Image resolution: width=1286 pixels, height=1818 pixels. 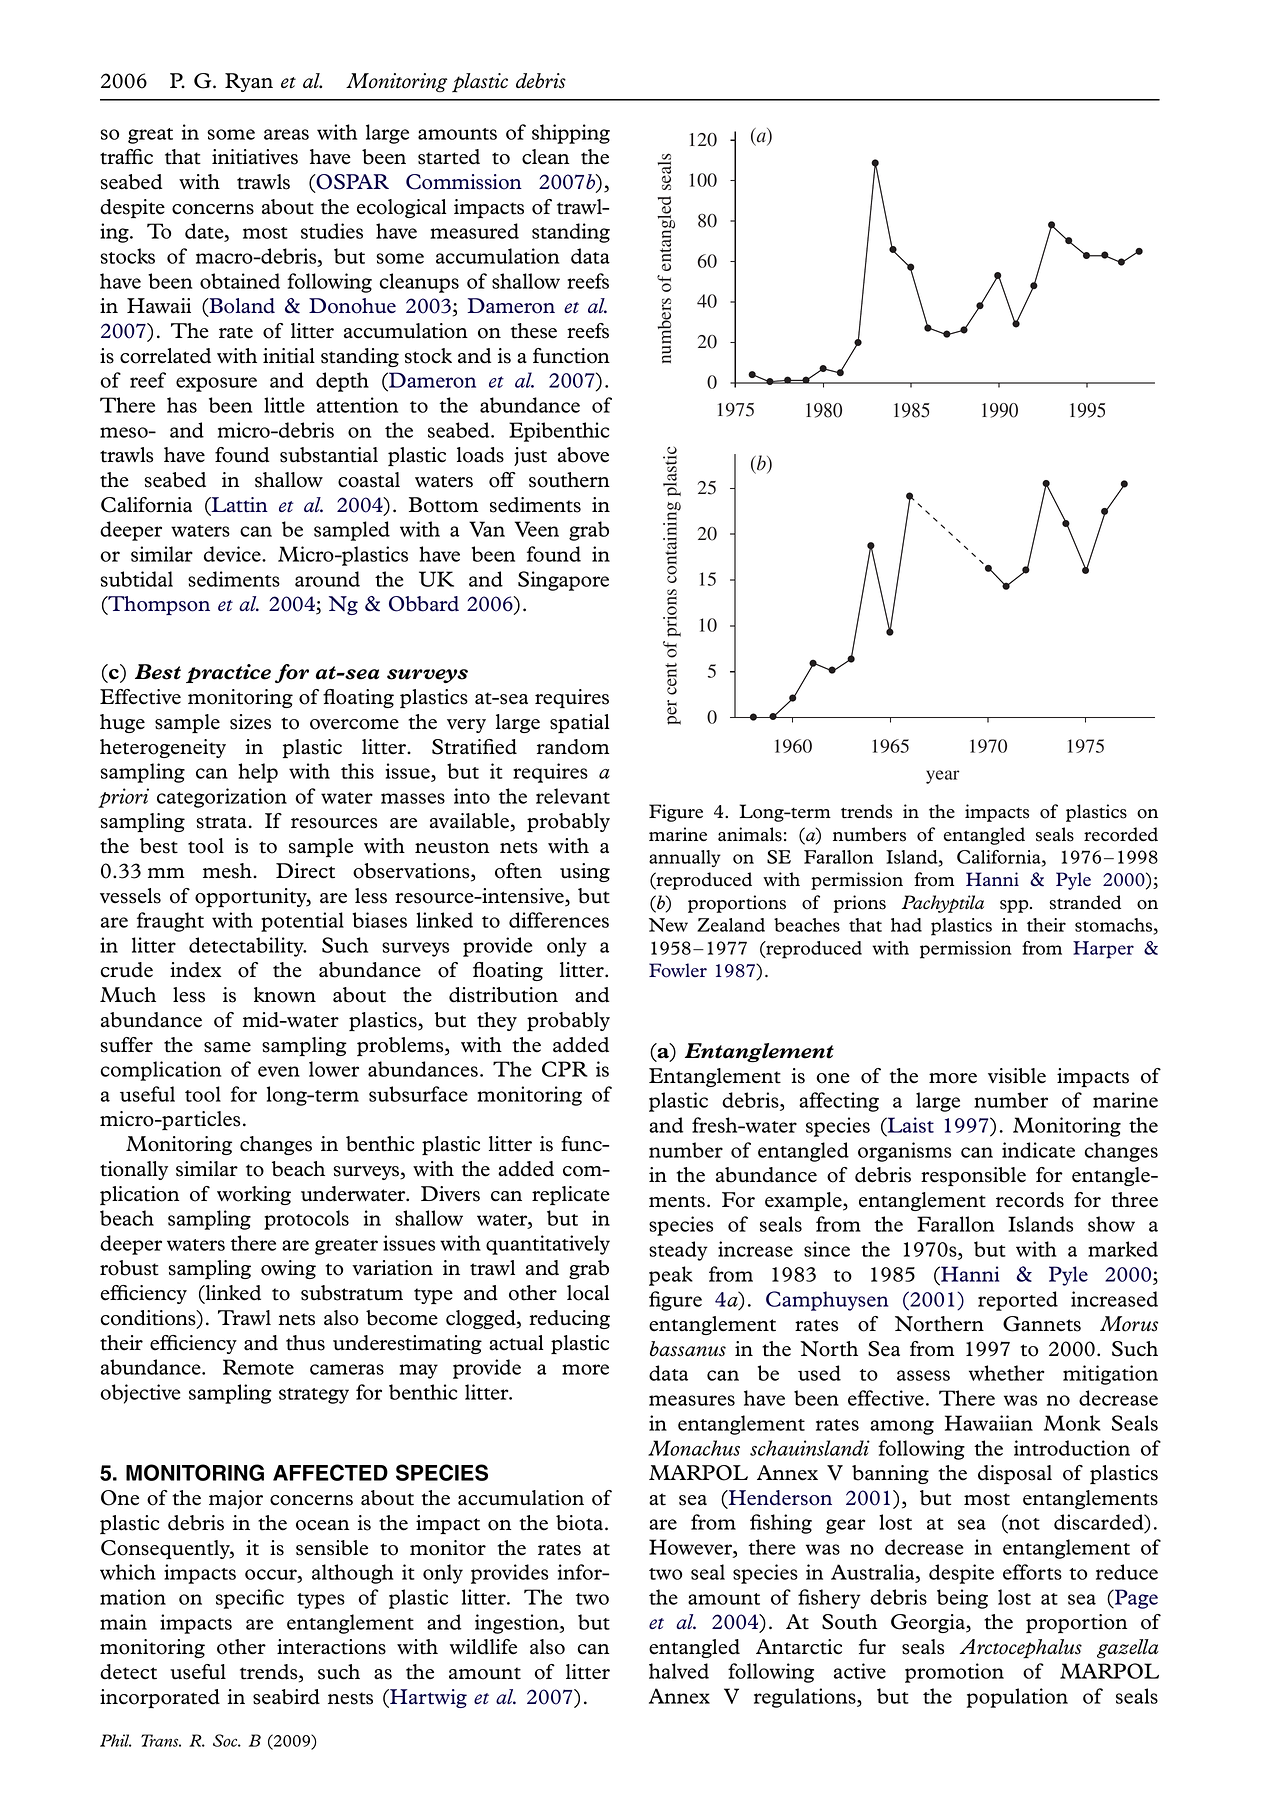 What do you see at coordinates (571, 134) in the document?
I see `shipping` at bounding box center [571, 134].
